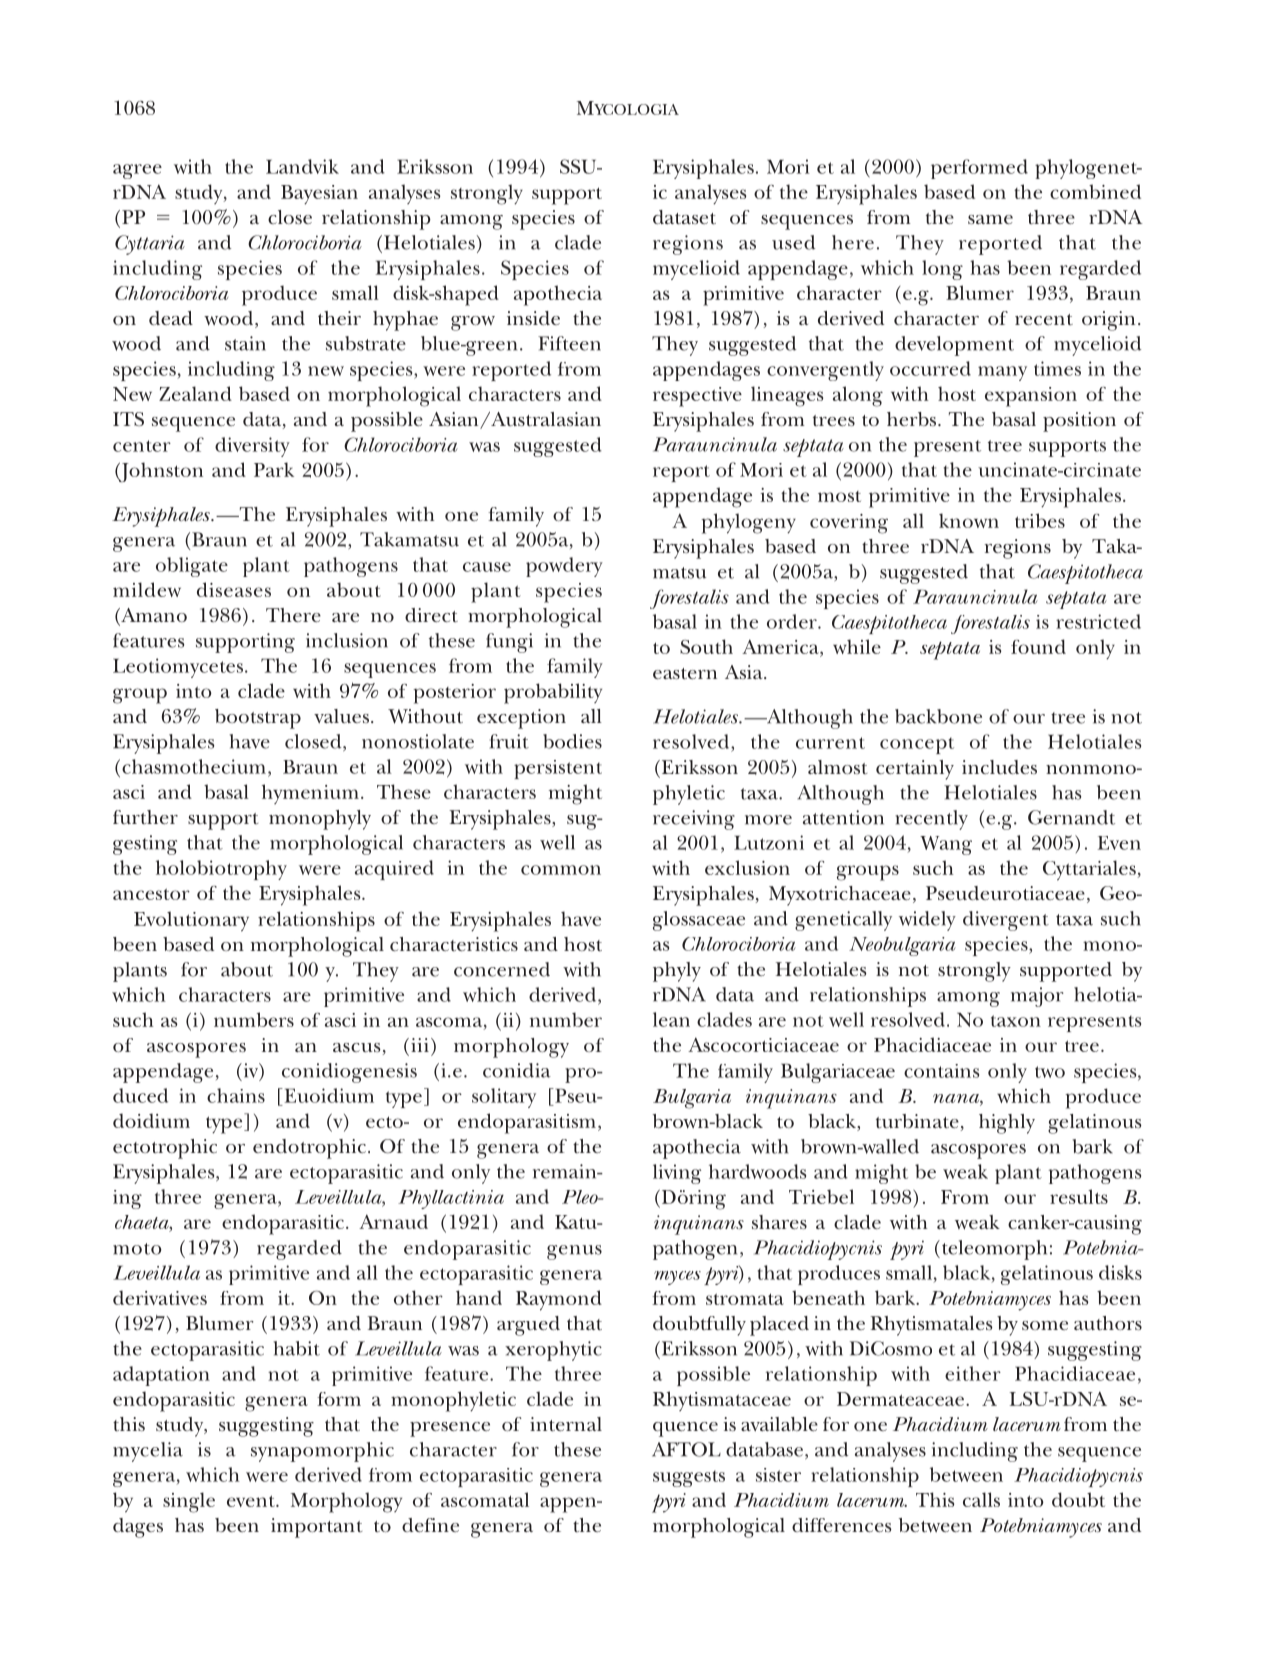  Describe the element at coordinates (145, 817) in the screenshot. I see `further` at that location.
